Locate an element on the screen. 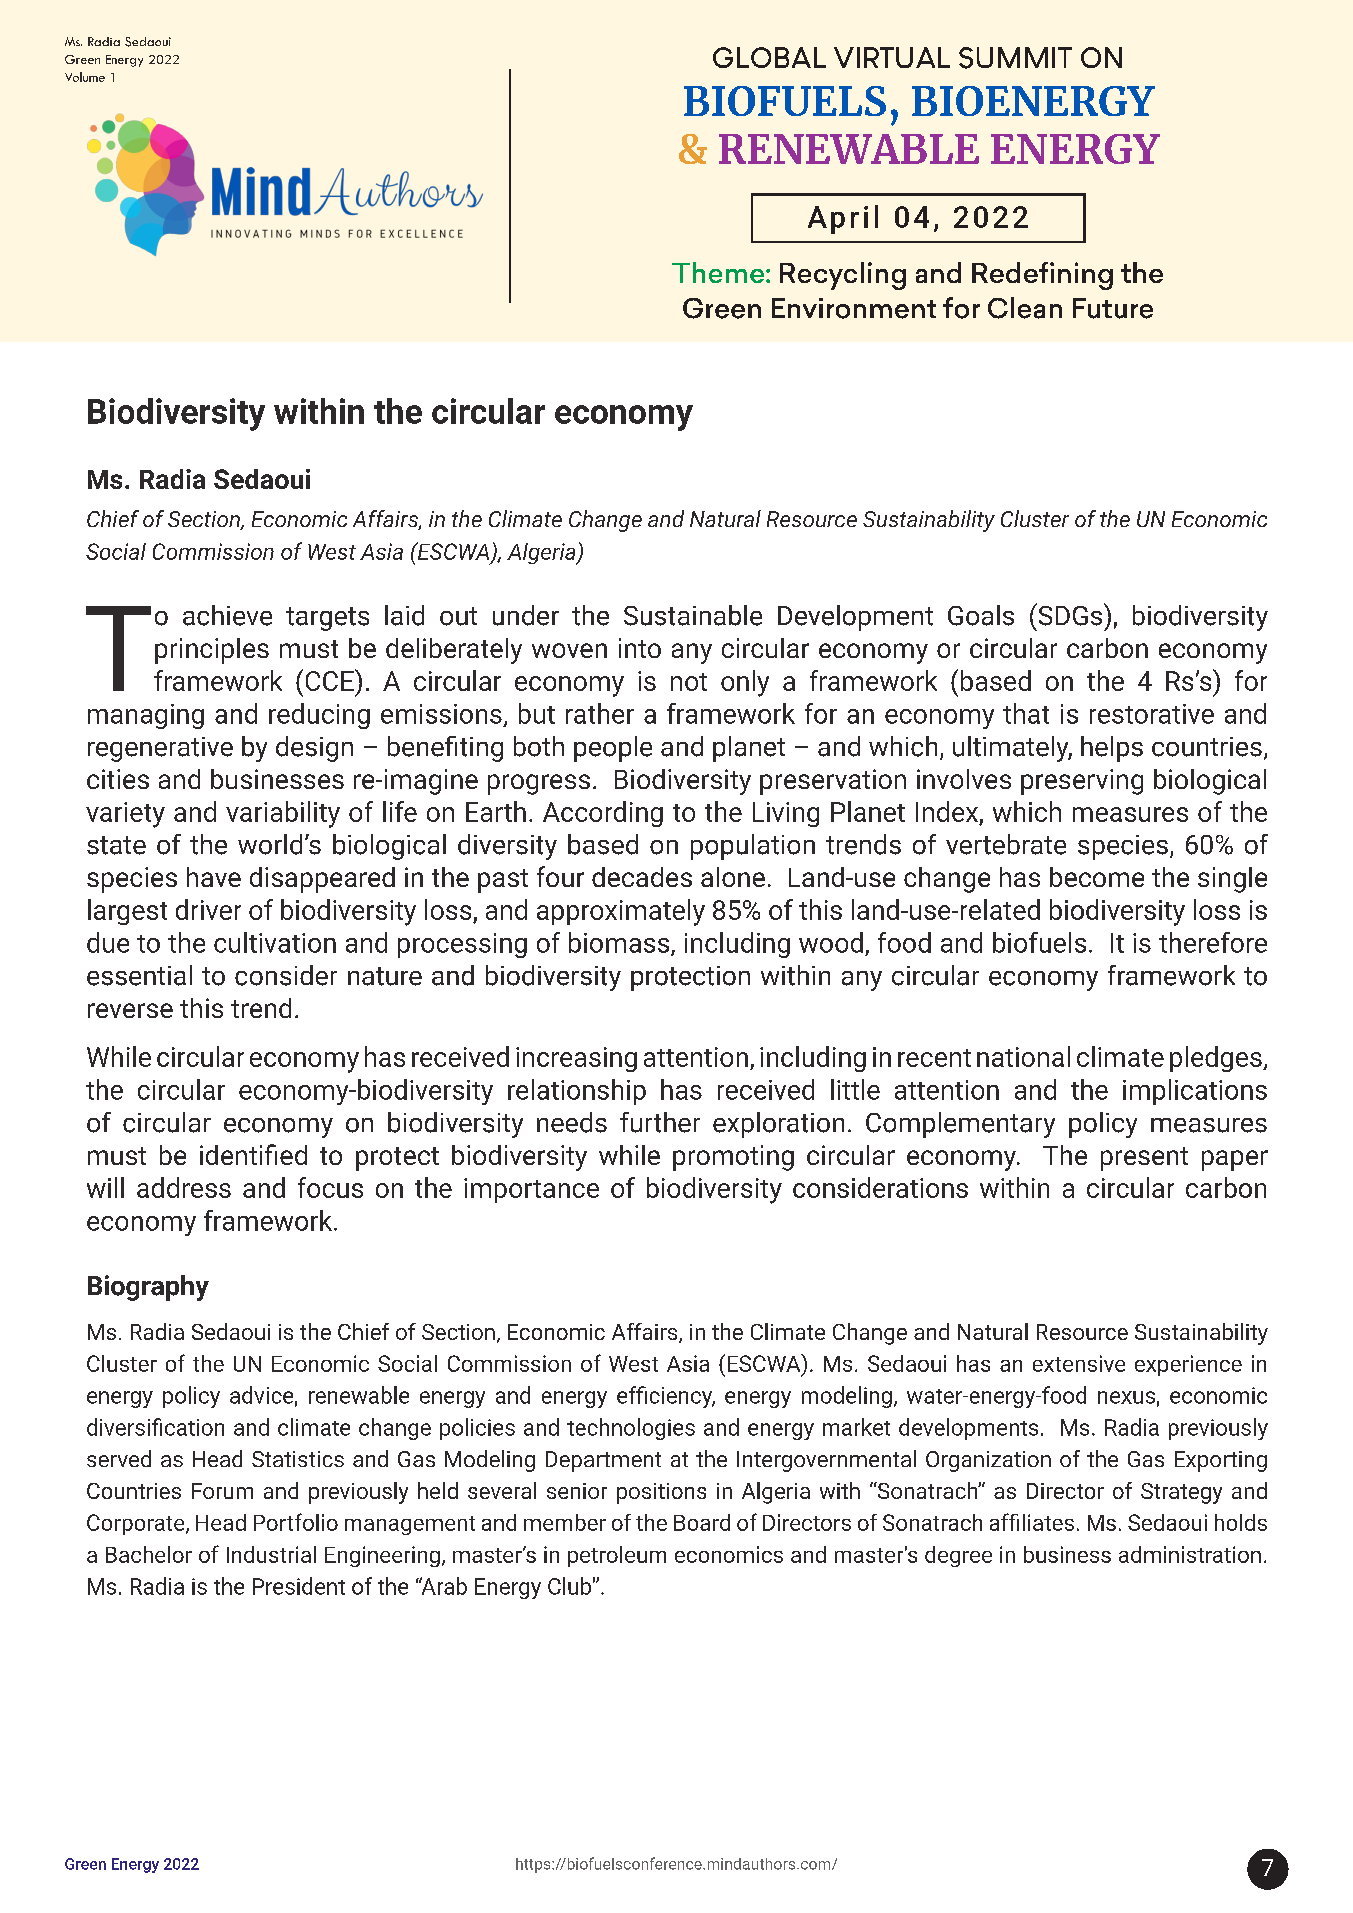  Sustainable is located at coordinates (693, 615).
